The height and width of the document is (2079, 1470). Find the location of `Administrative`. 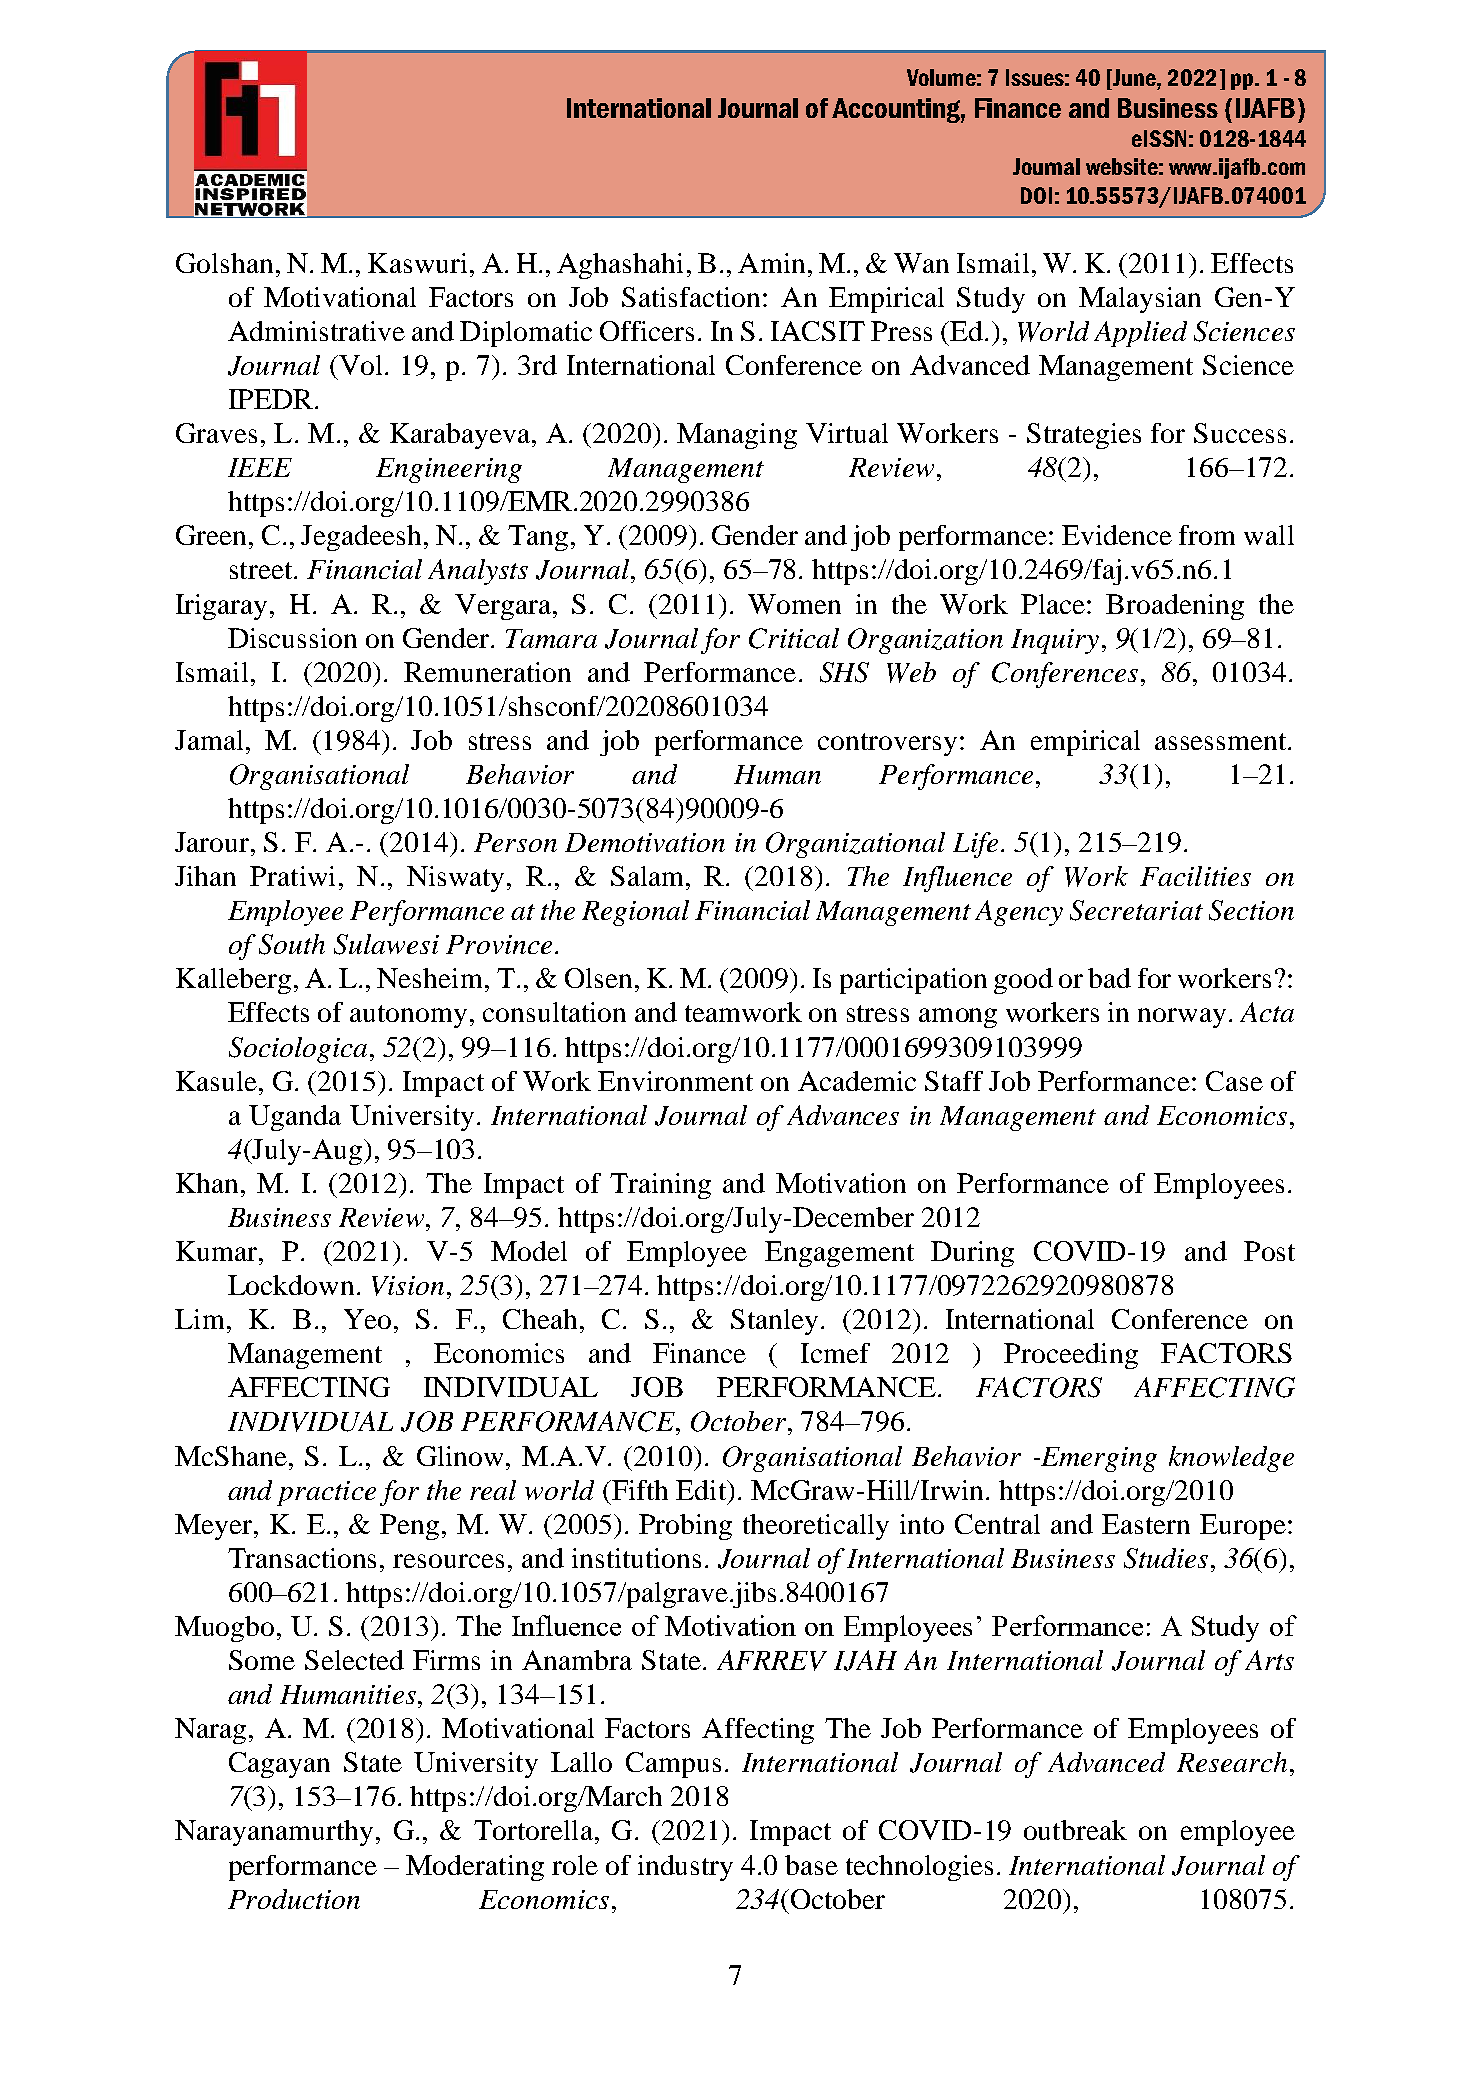

Administrative is located at coordinates (316, 331).
